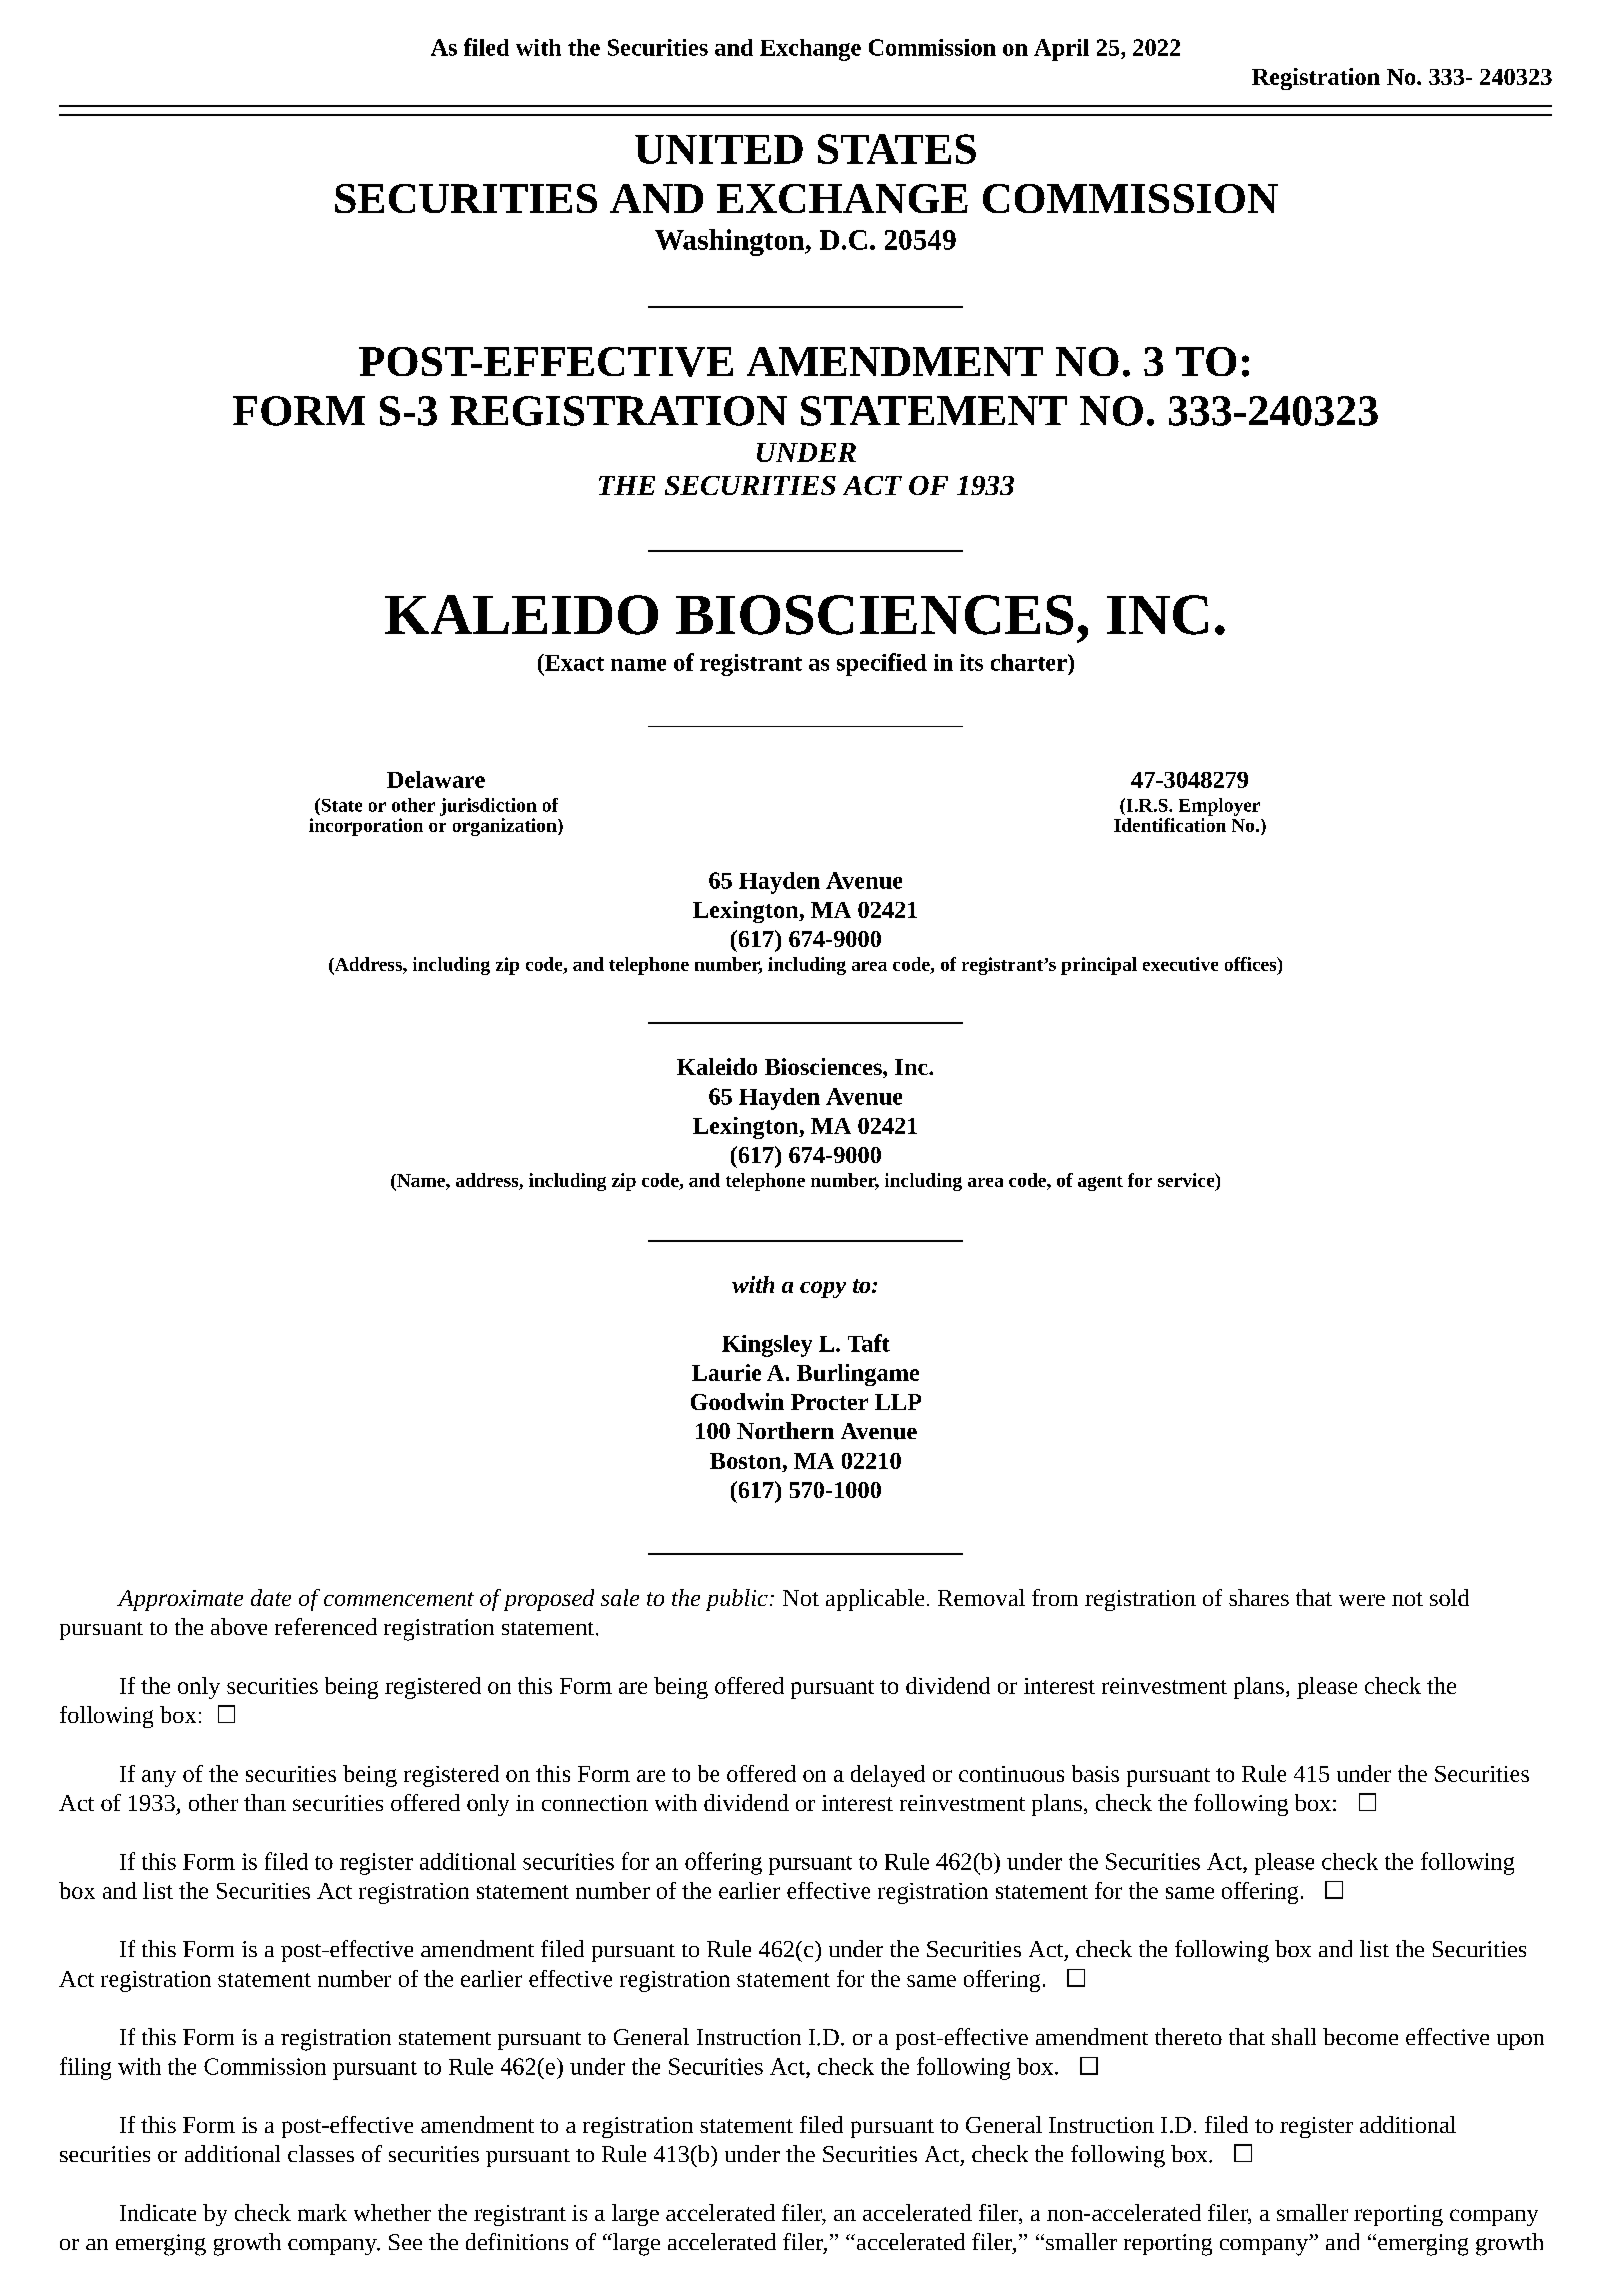 The image size is (1613, 2283). I want to click on specified, so click(882, 664).
